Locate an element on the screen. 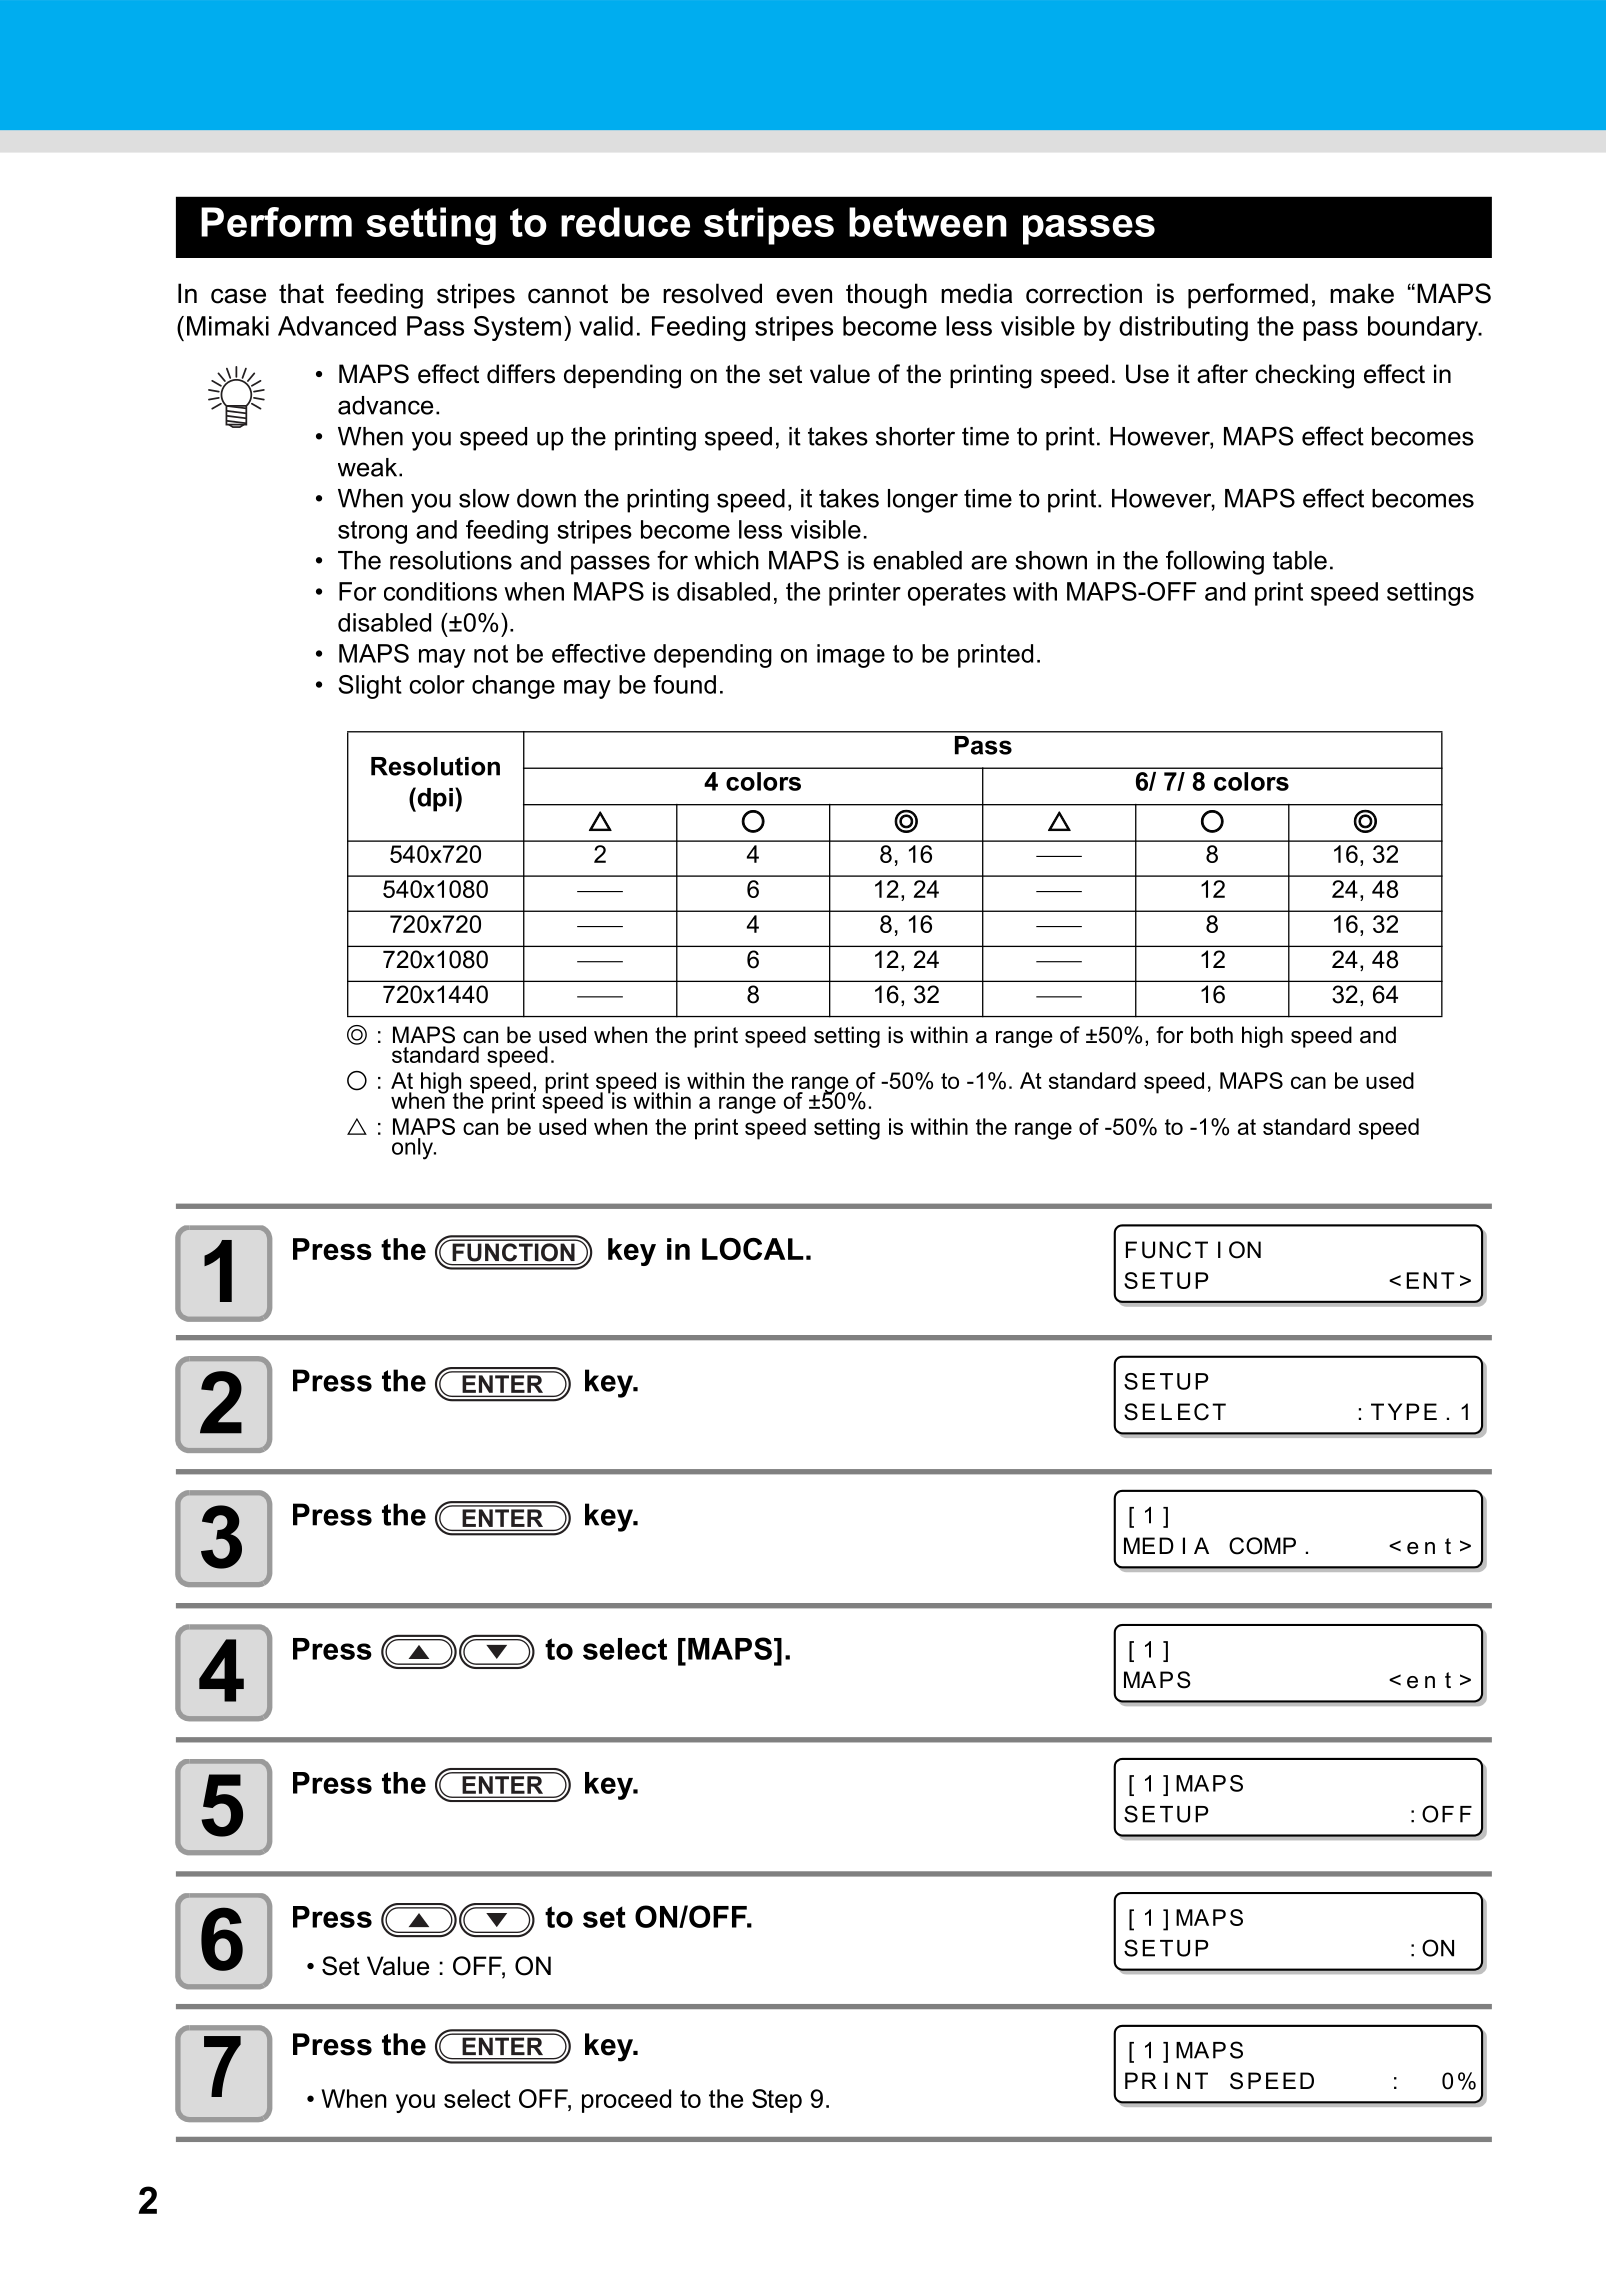 Image resolution: width=1606 pixels, height=2273 pixels. only is located at coordinates (414, 1149).
